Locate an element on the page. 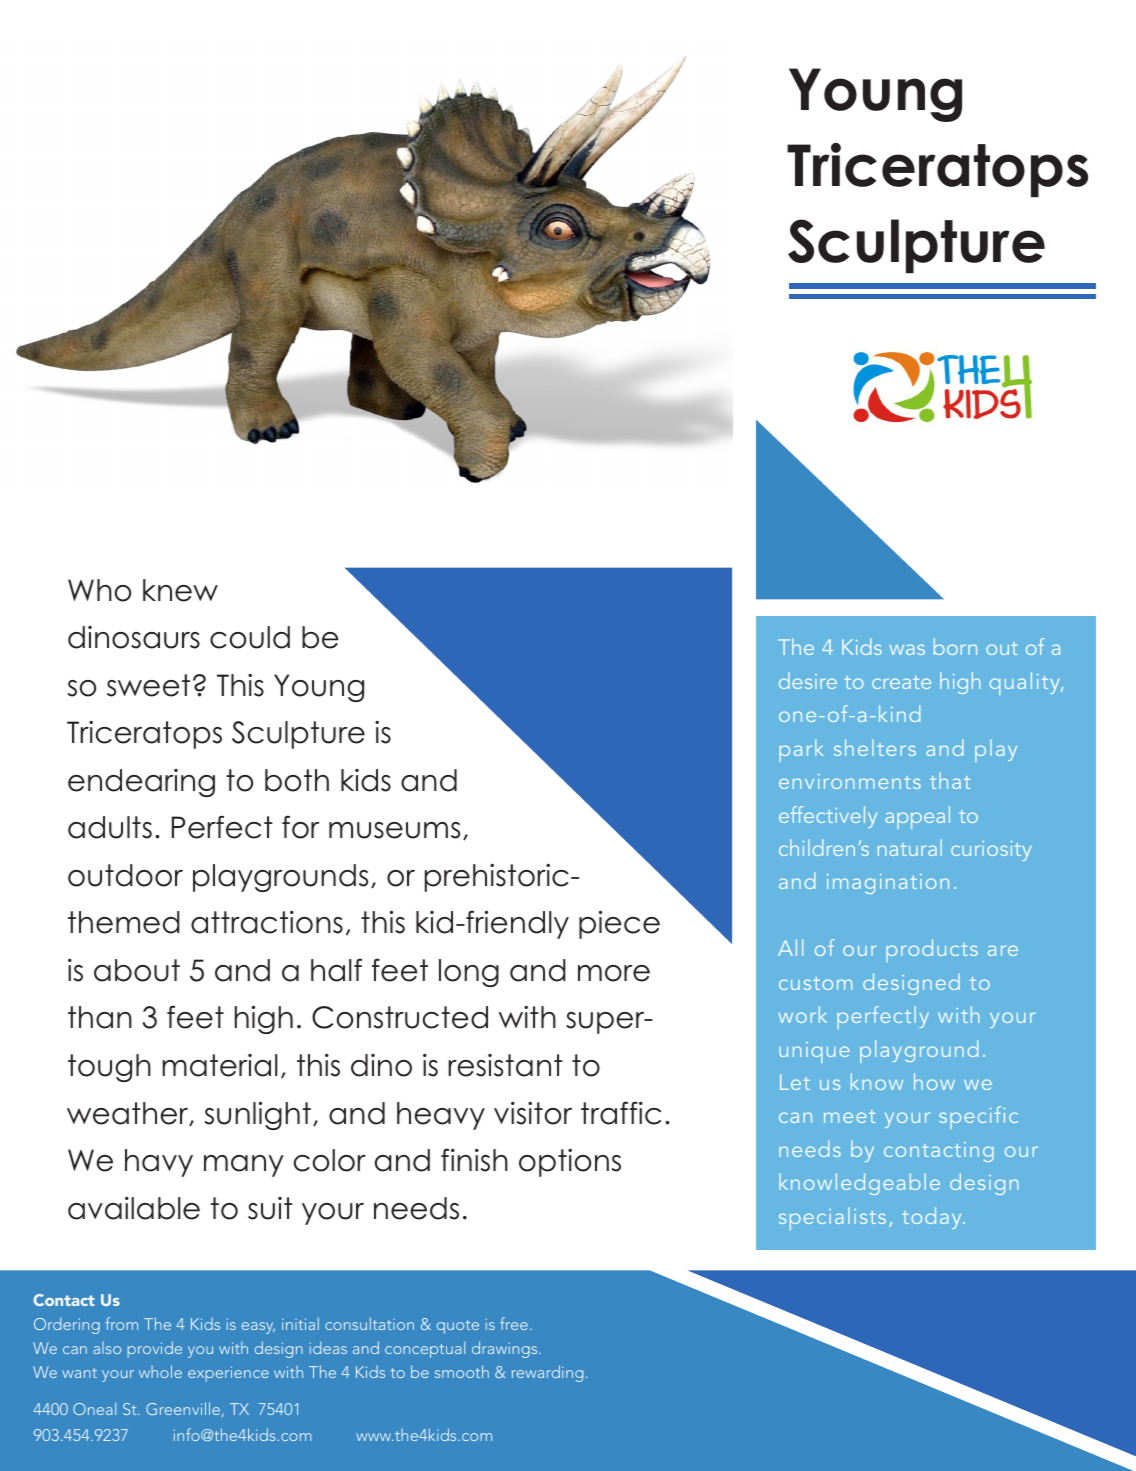 Image resolution: width=1136 pixels, height=1471 pixels. more is located at coordinates (614, 973).
